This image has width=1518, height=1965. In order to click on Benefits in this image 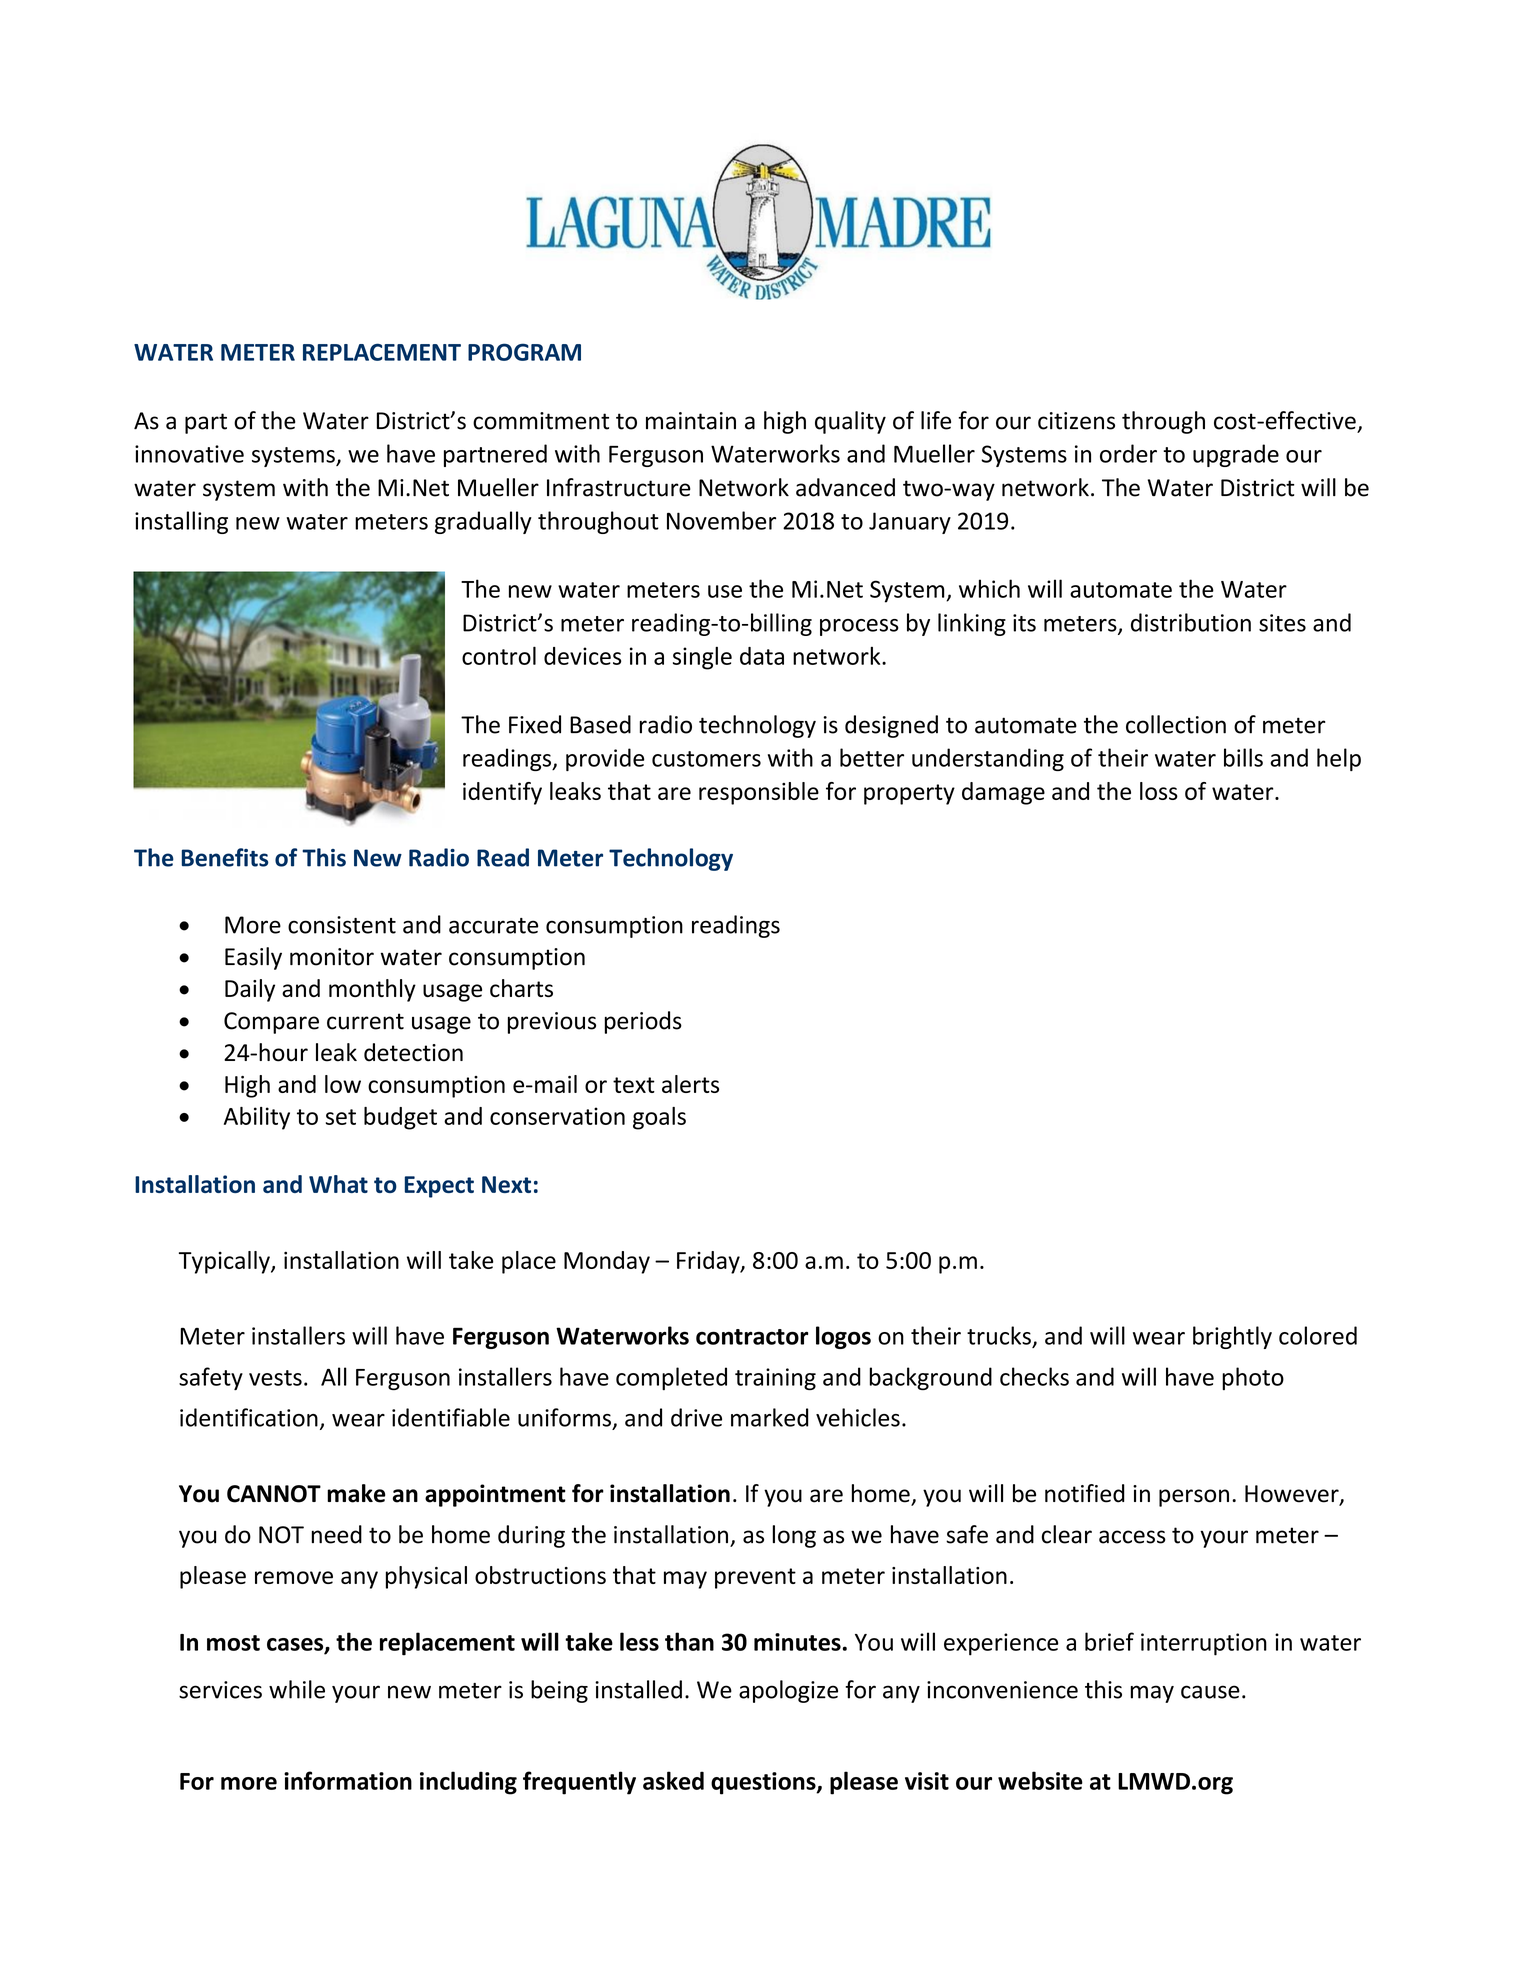, I will do `click(225, 857)`.
